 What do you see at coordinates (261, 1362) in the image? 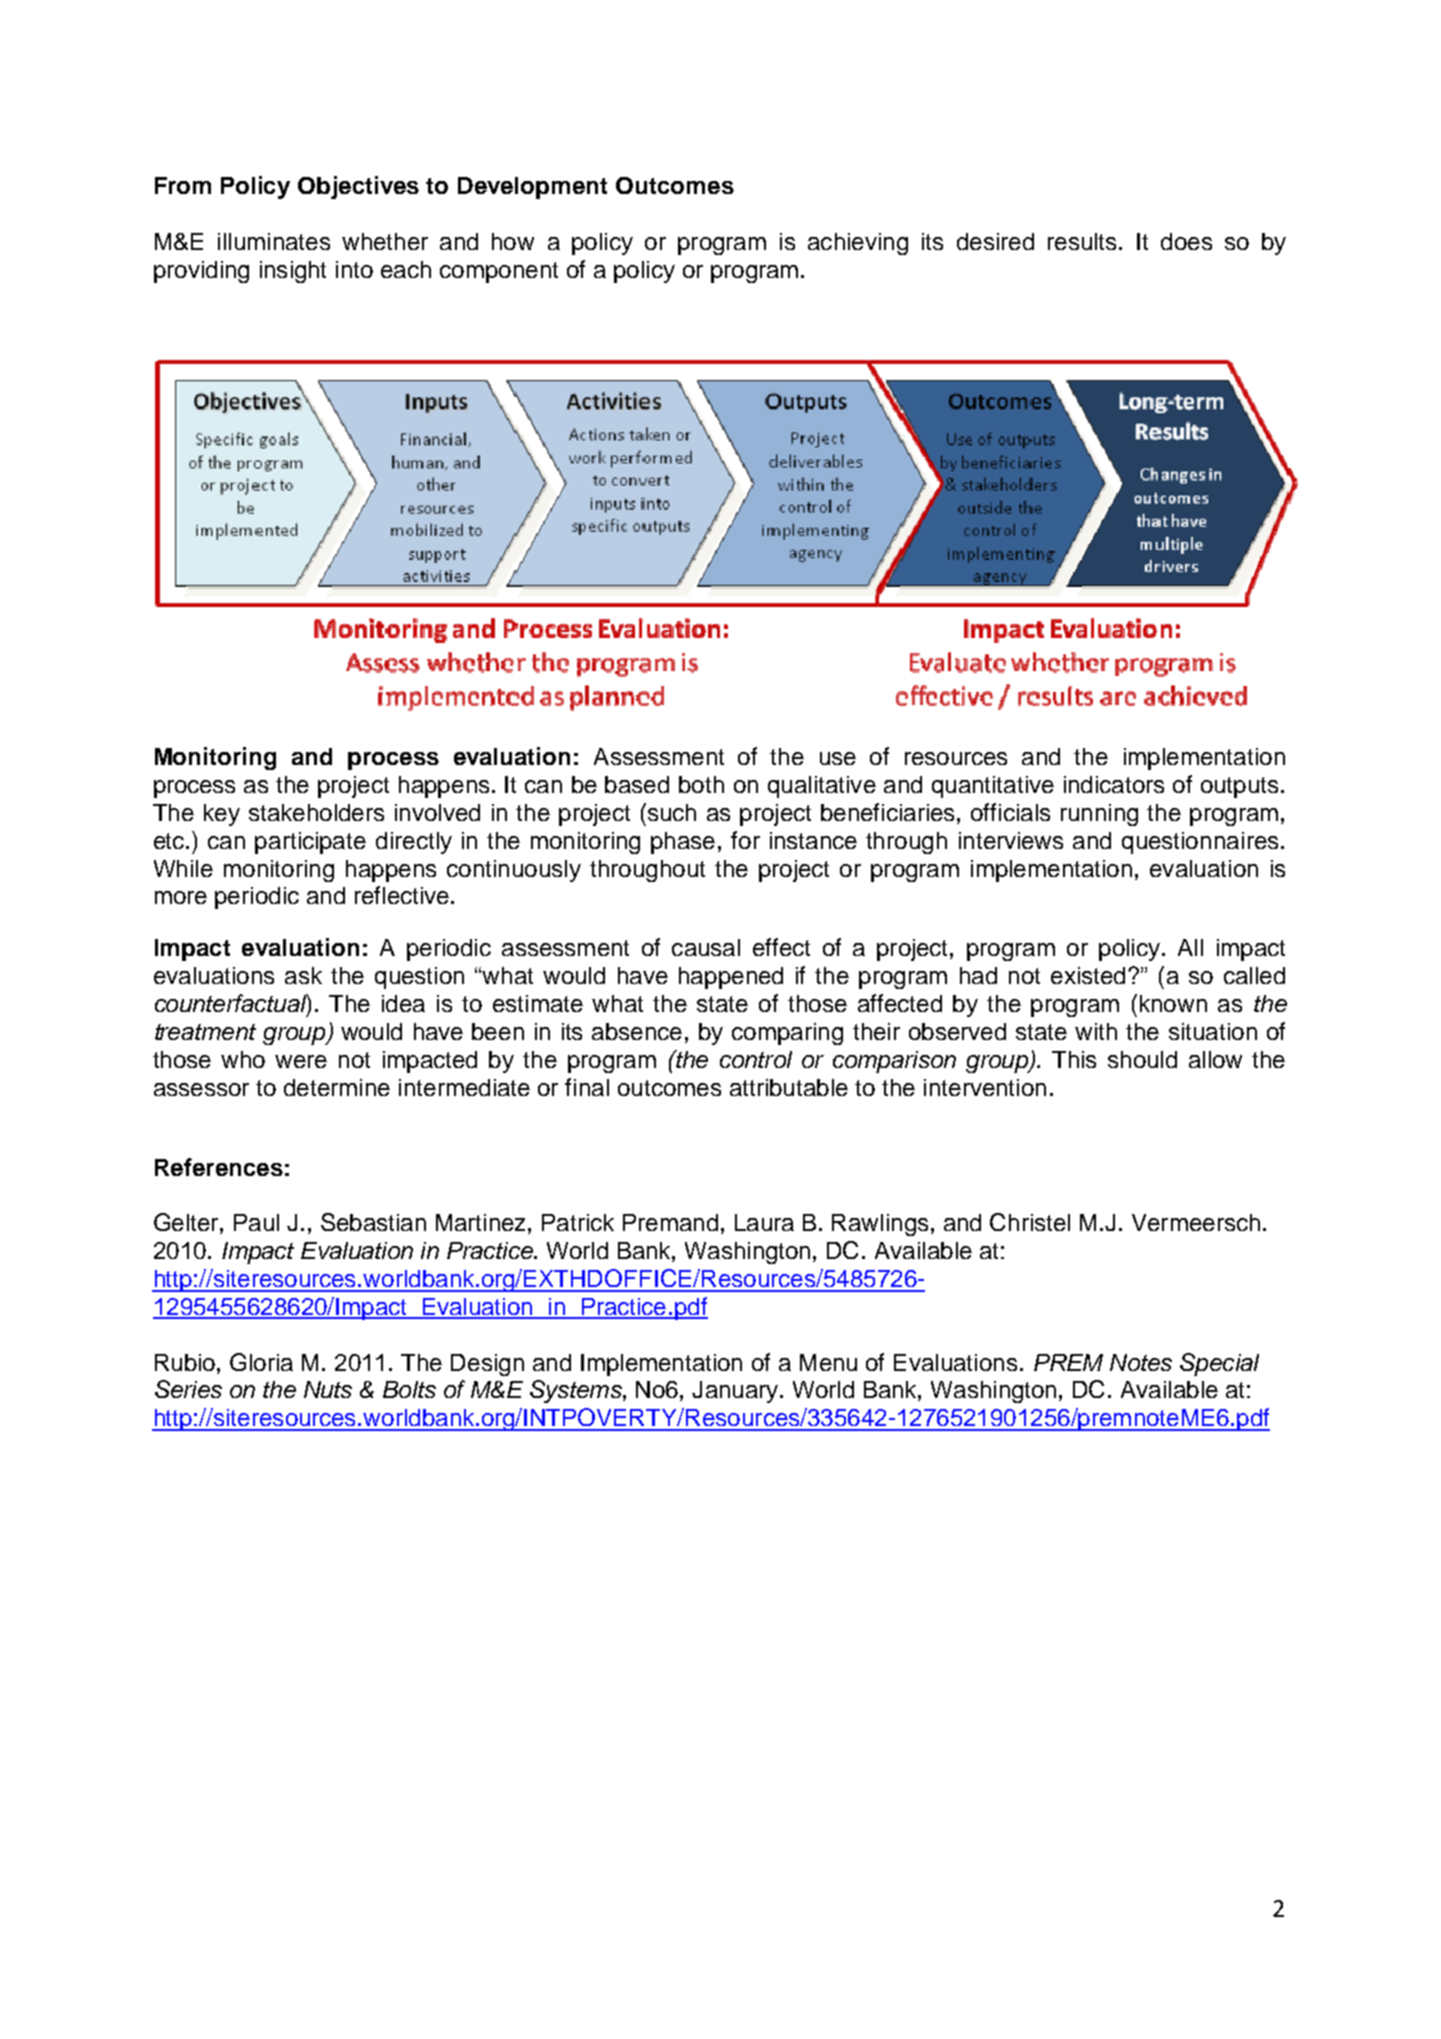
I see `Gloria` at bounding box center [261, 1362].
